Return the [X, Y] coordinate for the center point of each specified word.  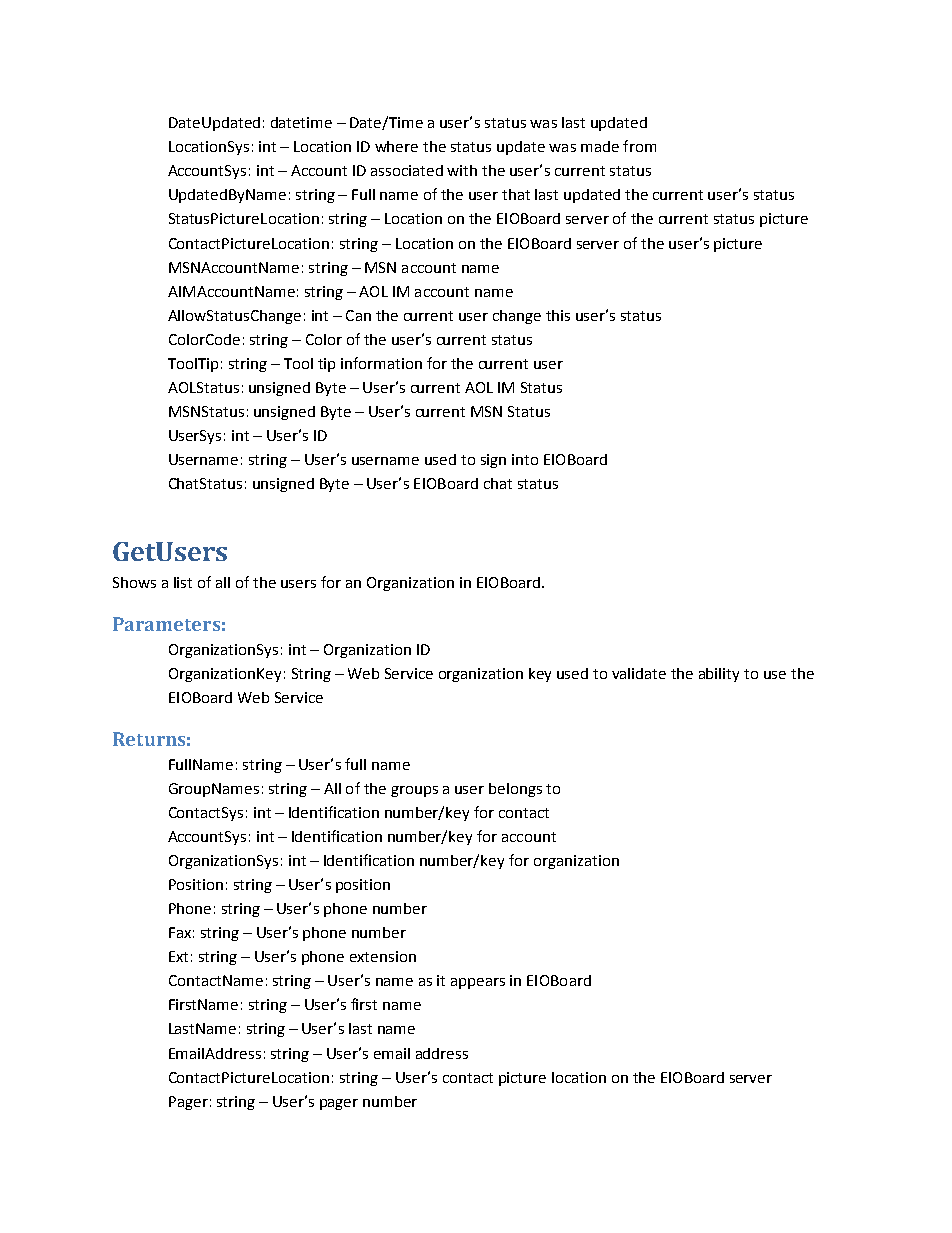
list [183, 582]
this [558, 315]
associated [407, 170]
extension [383, 956]
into [525, 459]
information [381, 363]
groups [414, 791]
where [396, 146]
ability [719, 675]
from [639, 146]
